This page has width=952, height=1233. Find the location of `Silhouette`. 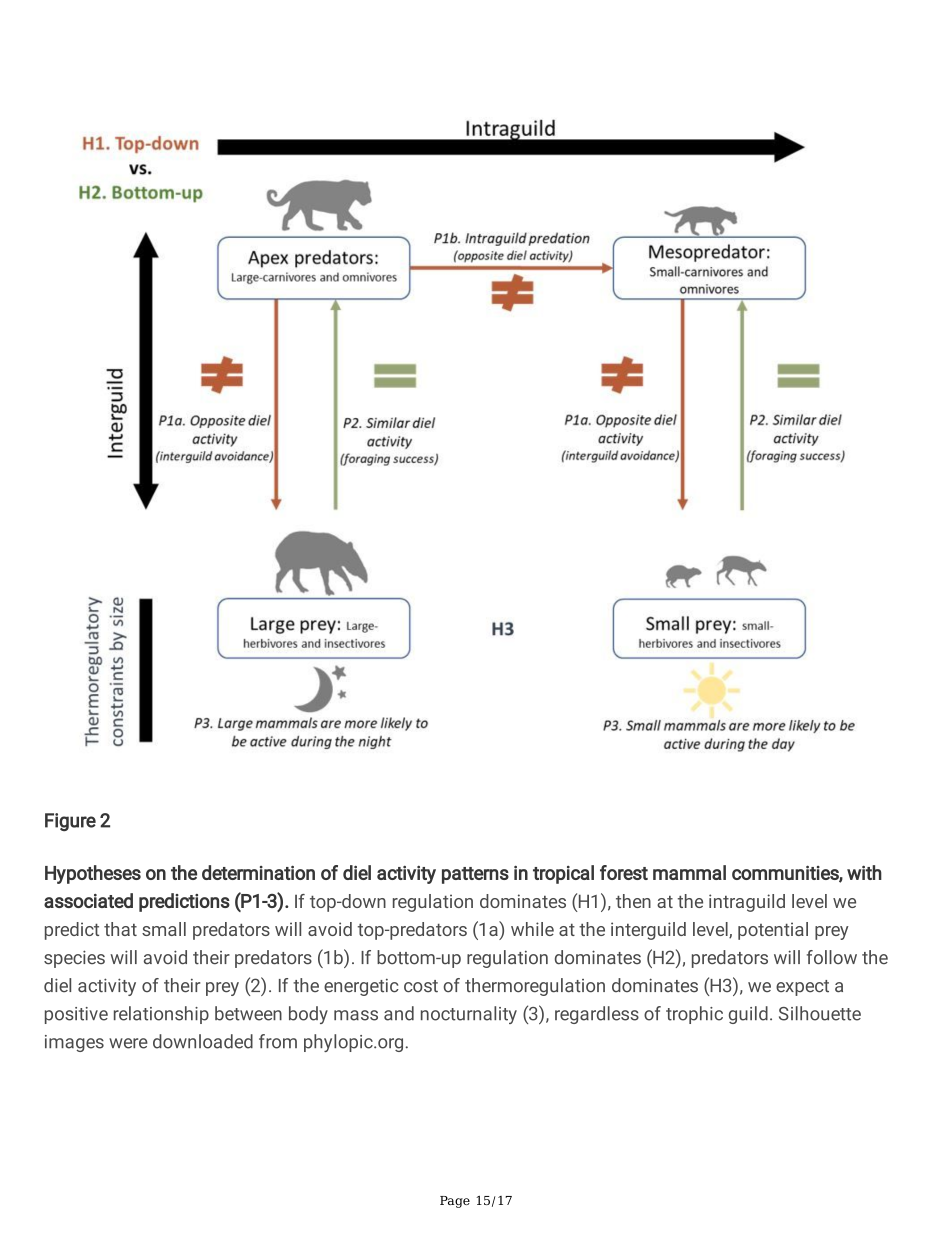

Silhouette is located at coordinates (820, 1013).
